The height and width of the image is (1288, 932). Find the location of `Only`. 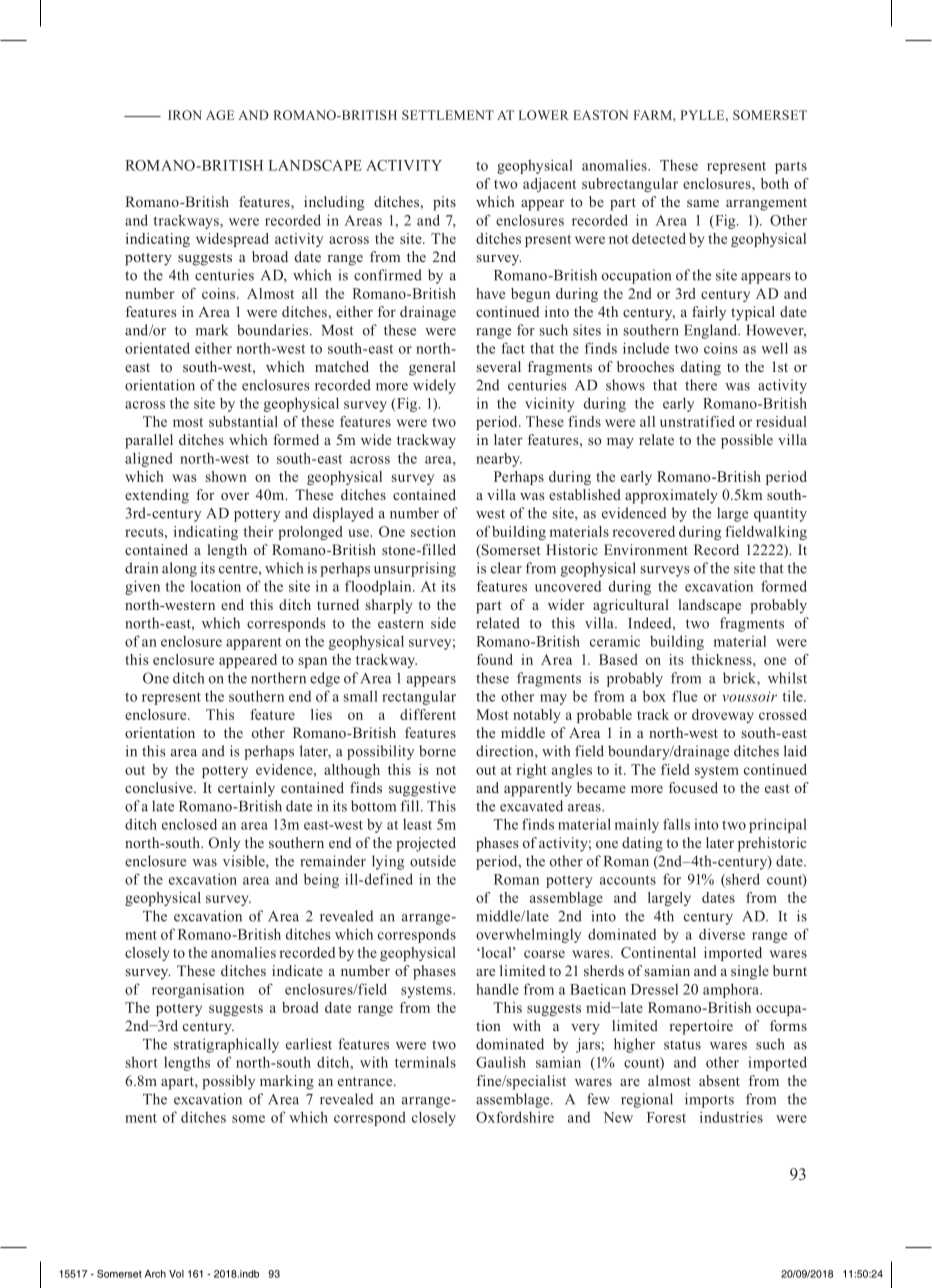

Only is located at coordinates (224, 844).
